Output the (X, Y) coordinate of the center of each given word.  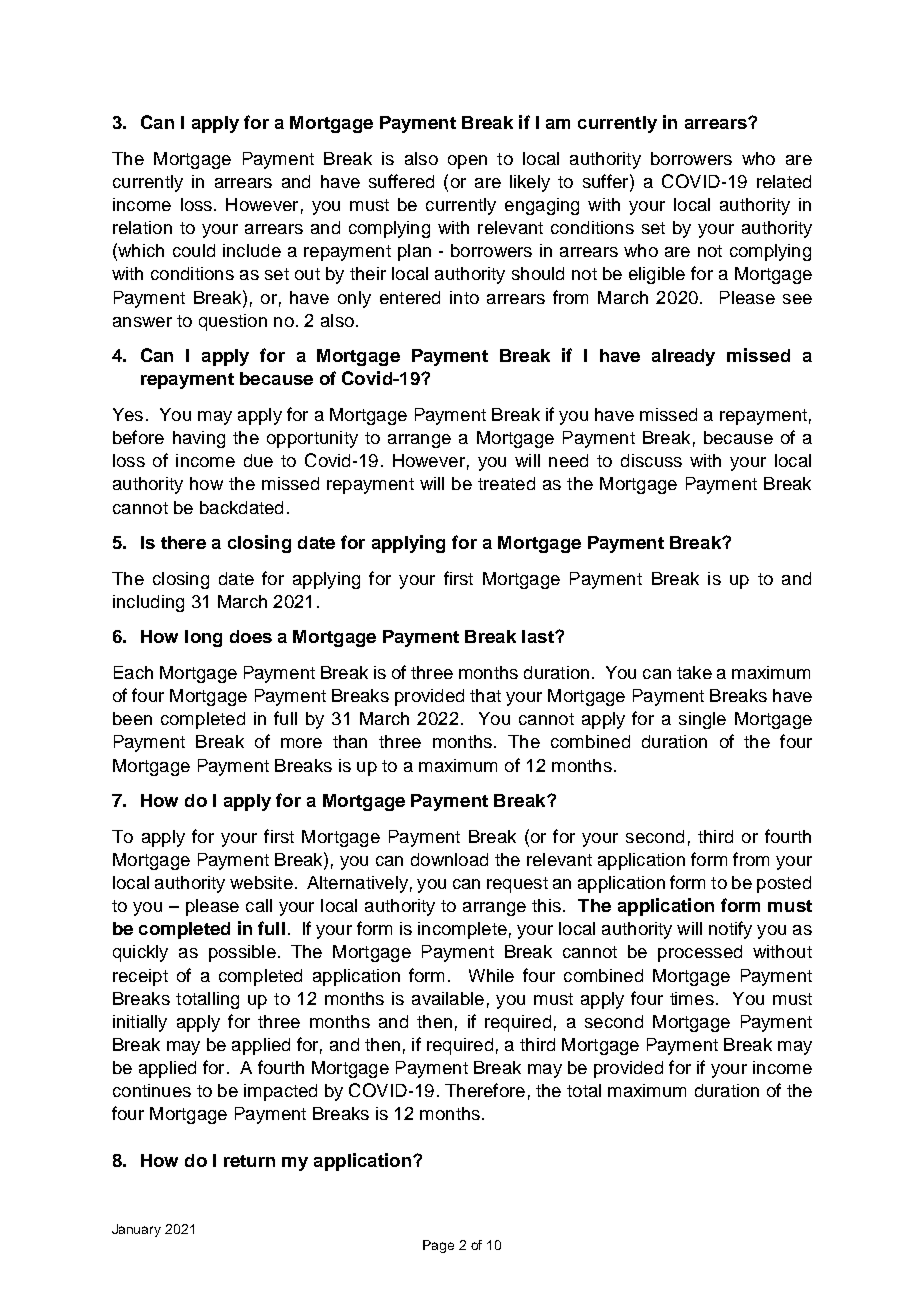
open (467, 162)
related (784, 181)
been (132, 718)
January (136, 1230)
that (485, 695)
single (702, 720)
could (194, 250)
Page (438, 1246)
